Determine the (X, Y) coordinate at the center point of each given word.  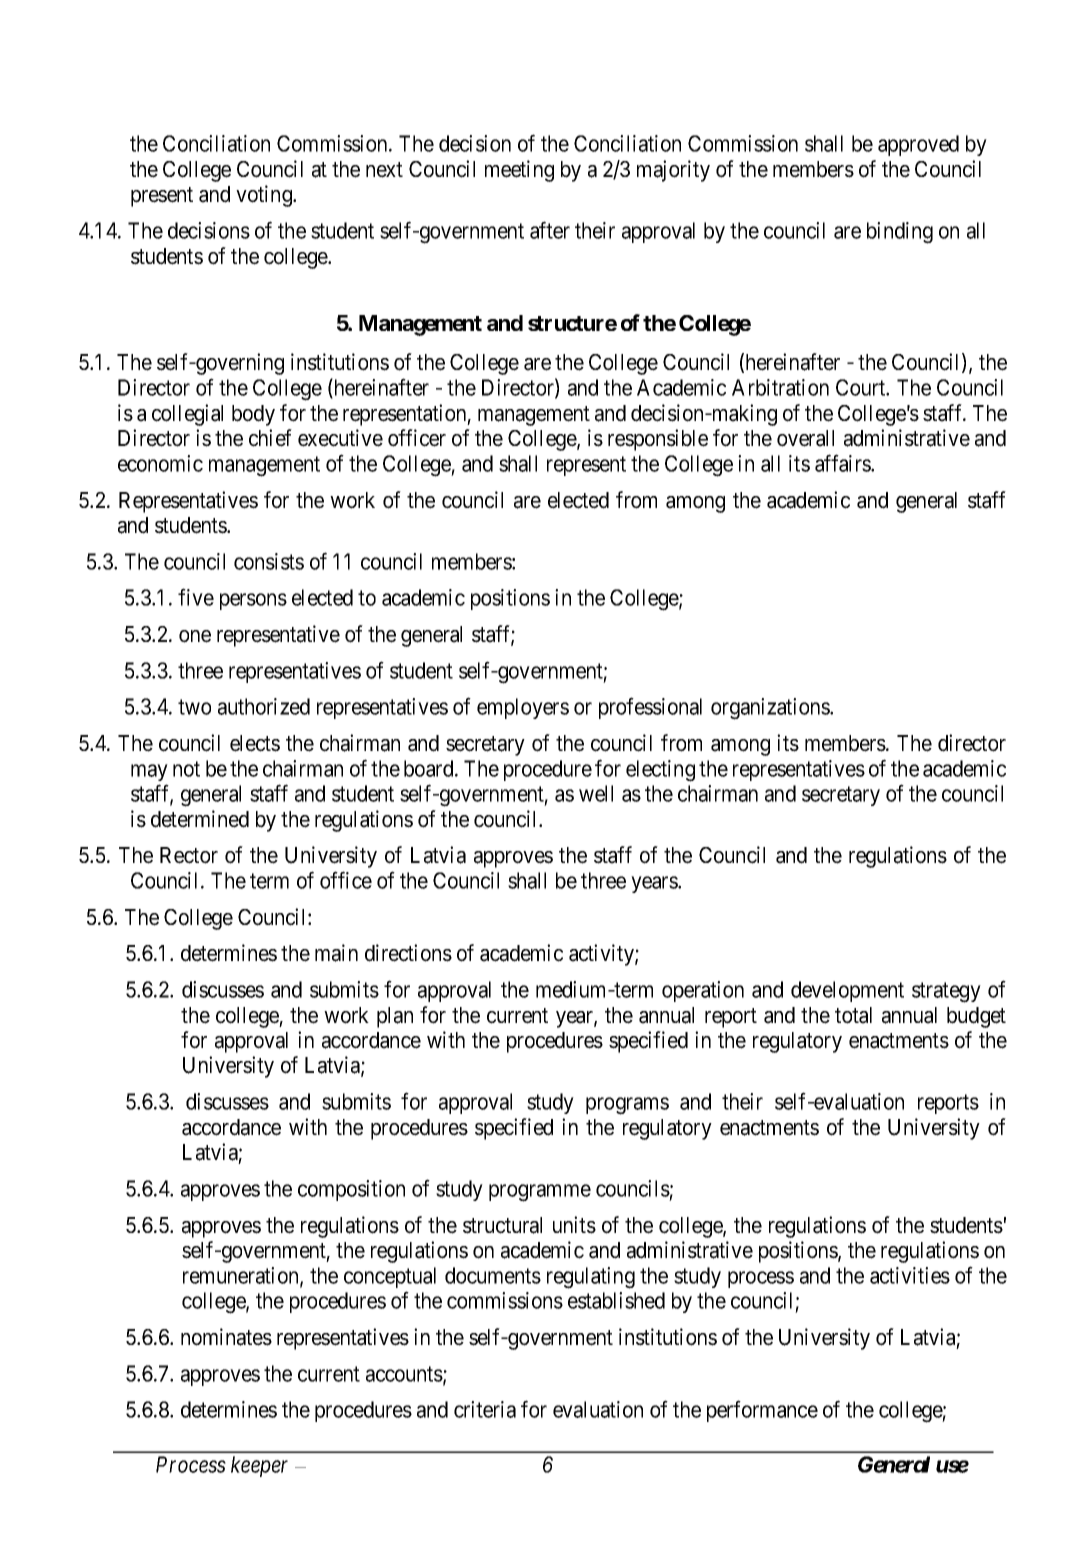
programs (627, 1106)
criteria (485, 1409)
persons (253, 601)
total (853, 1015)
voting (265, 196)
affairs (843, 463)
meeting (519, 171)
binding (900, 233)
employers (523, 708)
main (336, 953)
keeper (259, 1466)
